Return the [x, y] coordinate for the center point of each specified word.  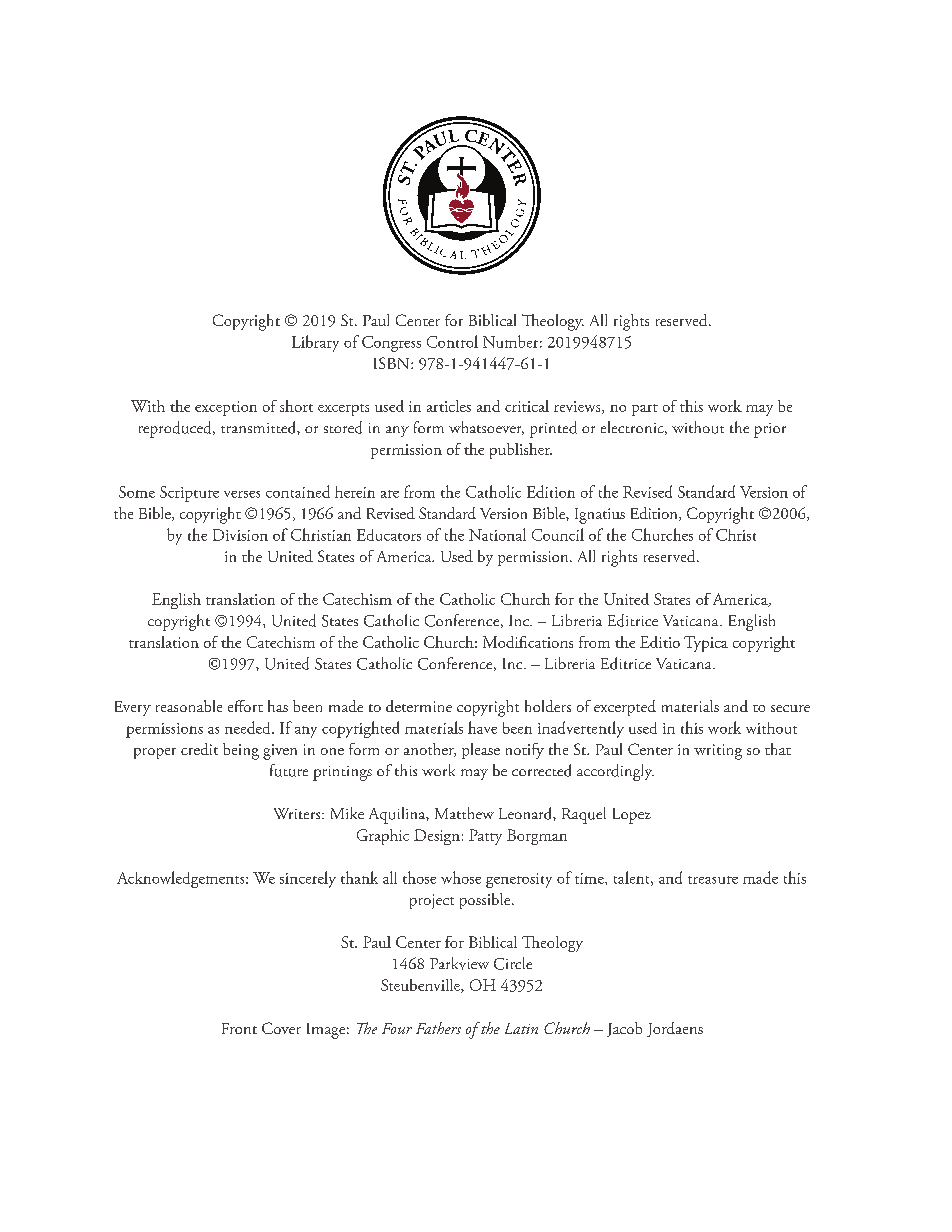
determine [419, 706]
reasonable [189, 706]
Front [239, 1028]
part [645, 410]
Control [452, 341]
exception [226, 408]
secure [790, 708]
